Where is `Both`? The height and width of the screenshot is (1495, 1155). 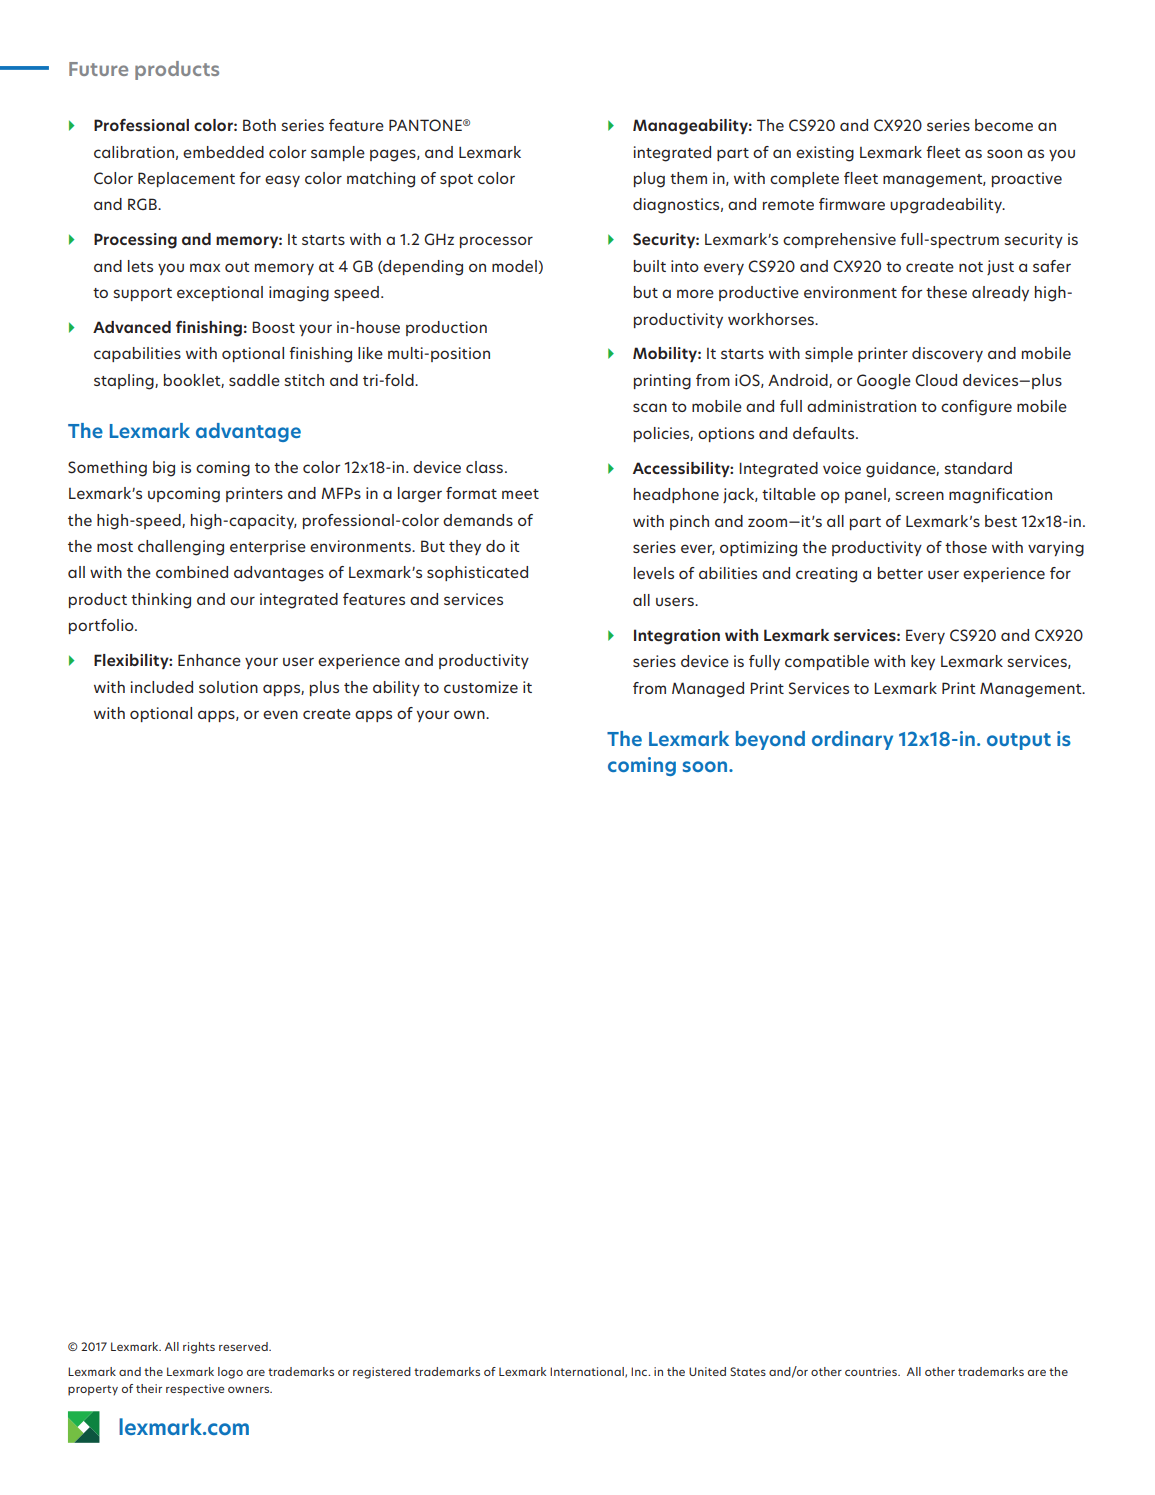
Both is located at coordinates (259, 125).
